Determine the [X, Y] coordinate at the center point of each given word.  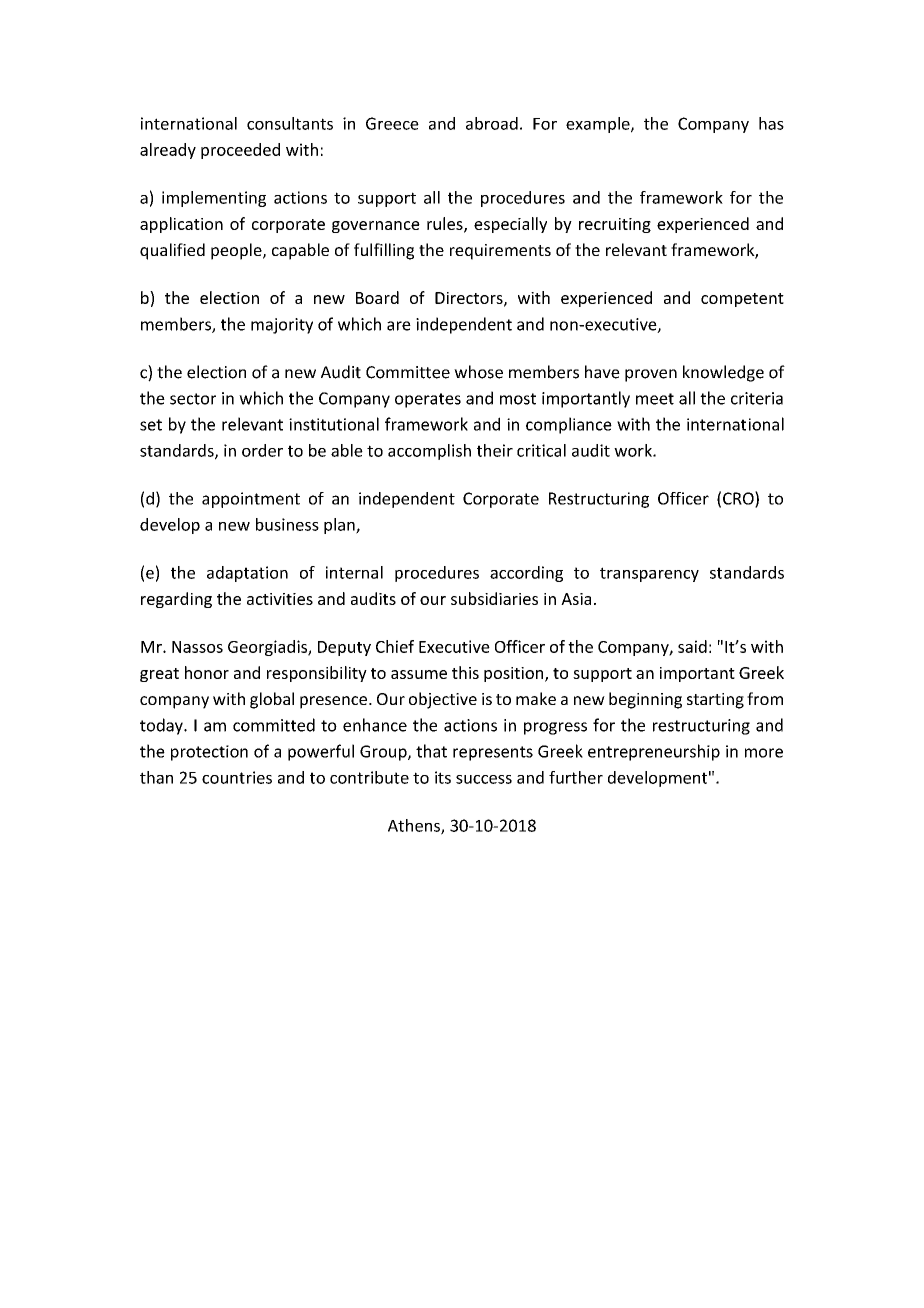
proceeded [240, 151]
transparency [649, 574]
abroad [492, 123]
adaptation [247, 574]
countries [237, 777]
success [484, 779]
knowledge [723, 373]
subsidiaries [494, 598]
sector [193, 399]
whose [478, 372]
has [771, 123]
